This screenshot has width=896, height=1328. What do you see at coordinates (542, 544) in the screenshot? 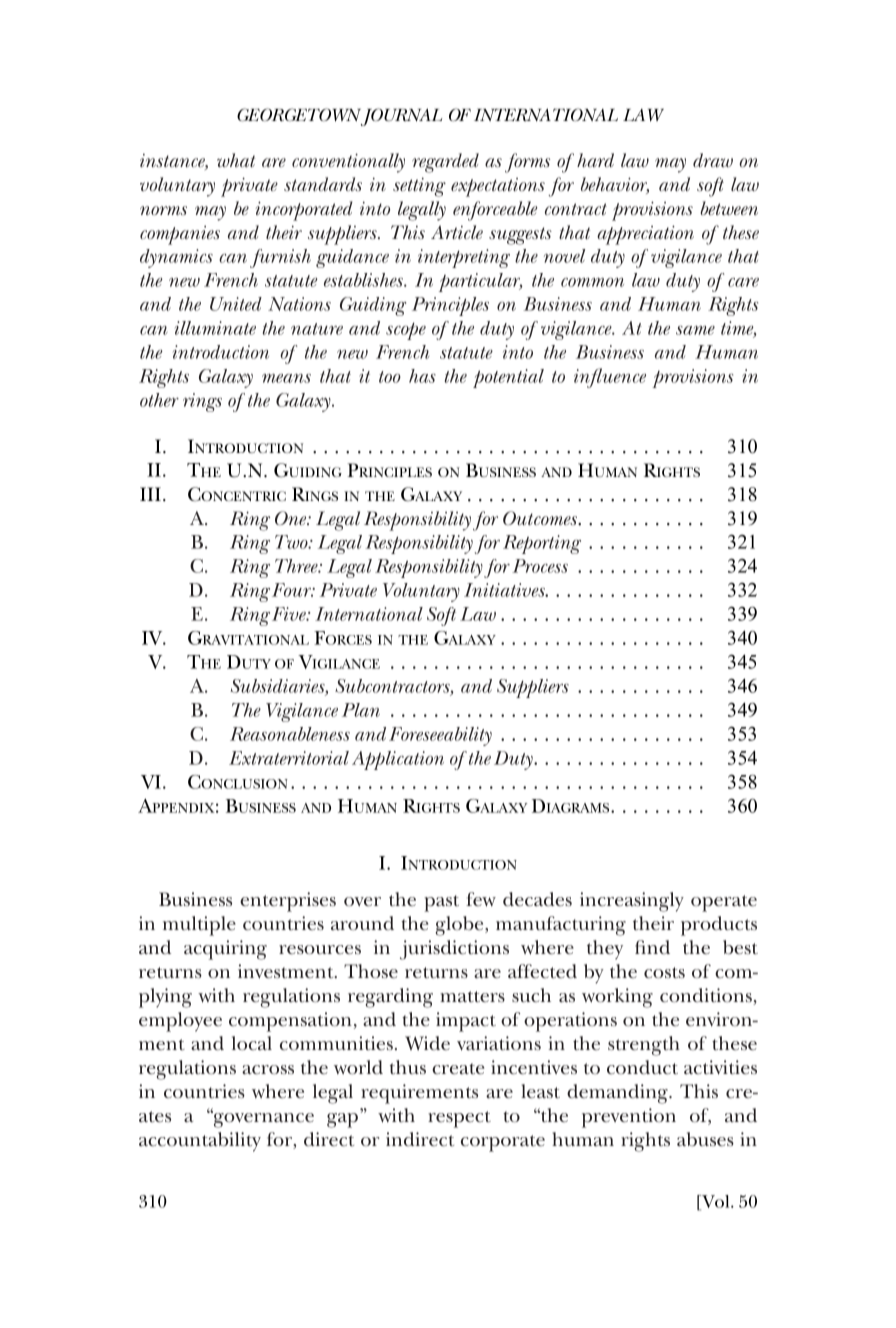
I see `Reporting` at bounding box center [542, 544].
